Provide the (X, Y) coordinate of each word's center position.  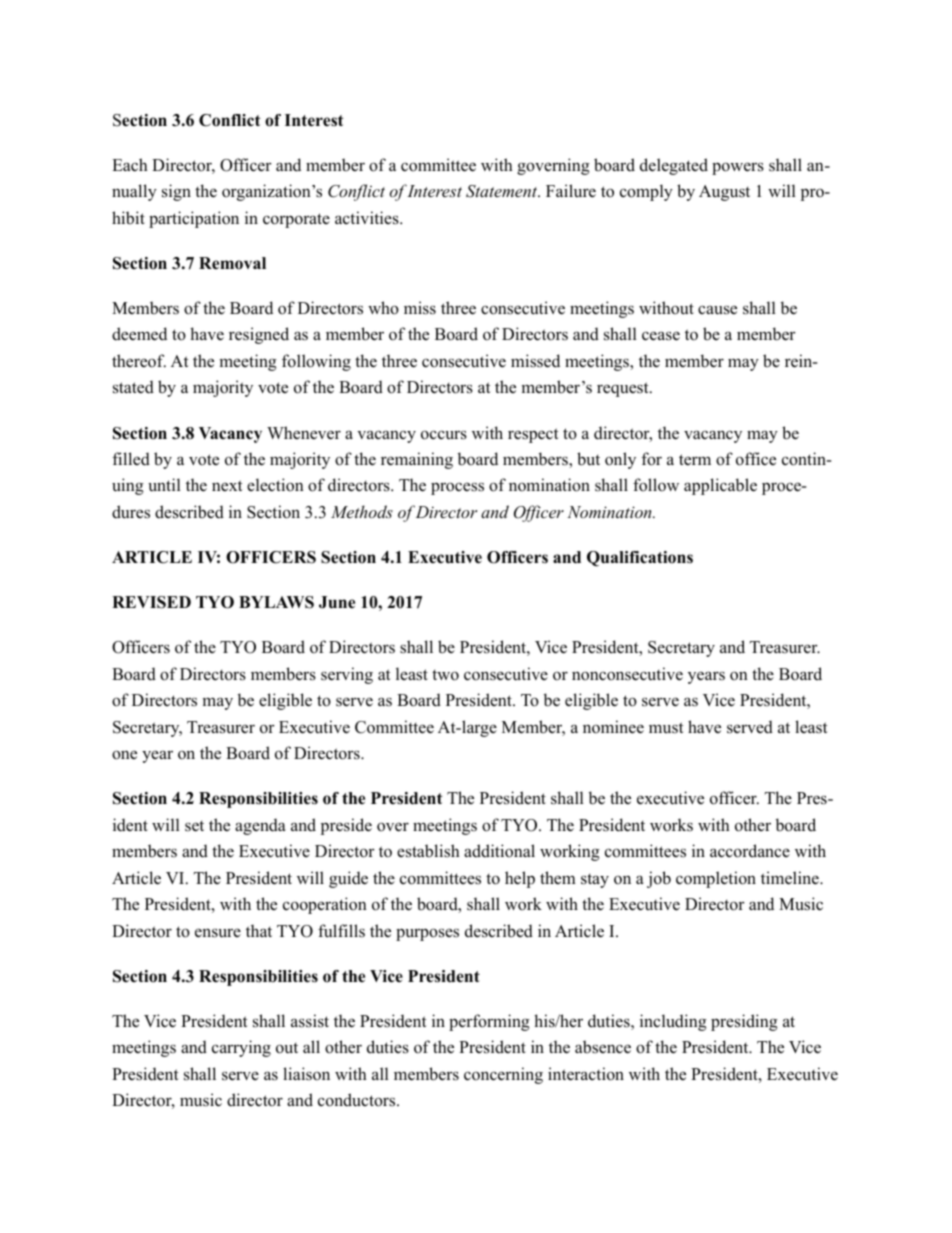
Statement (503, 191)
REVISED (151, 602)
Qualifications (640, 559)
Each (130, 165)
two (445, 675)
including (673, 1022)
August (724, 193)
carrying (241, 1048)
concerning (503, 1075)
